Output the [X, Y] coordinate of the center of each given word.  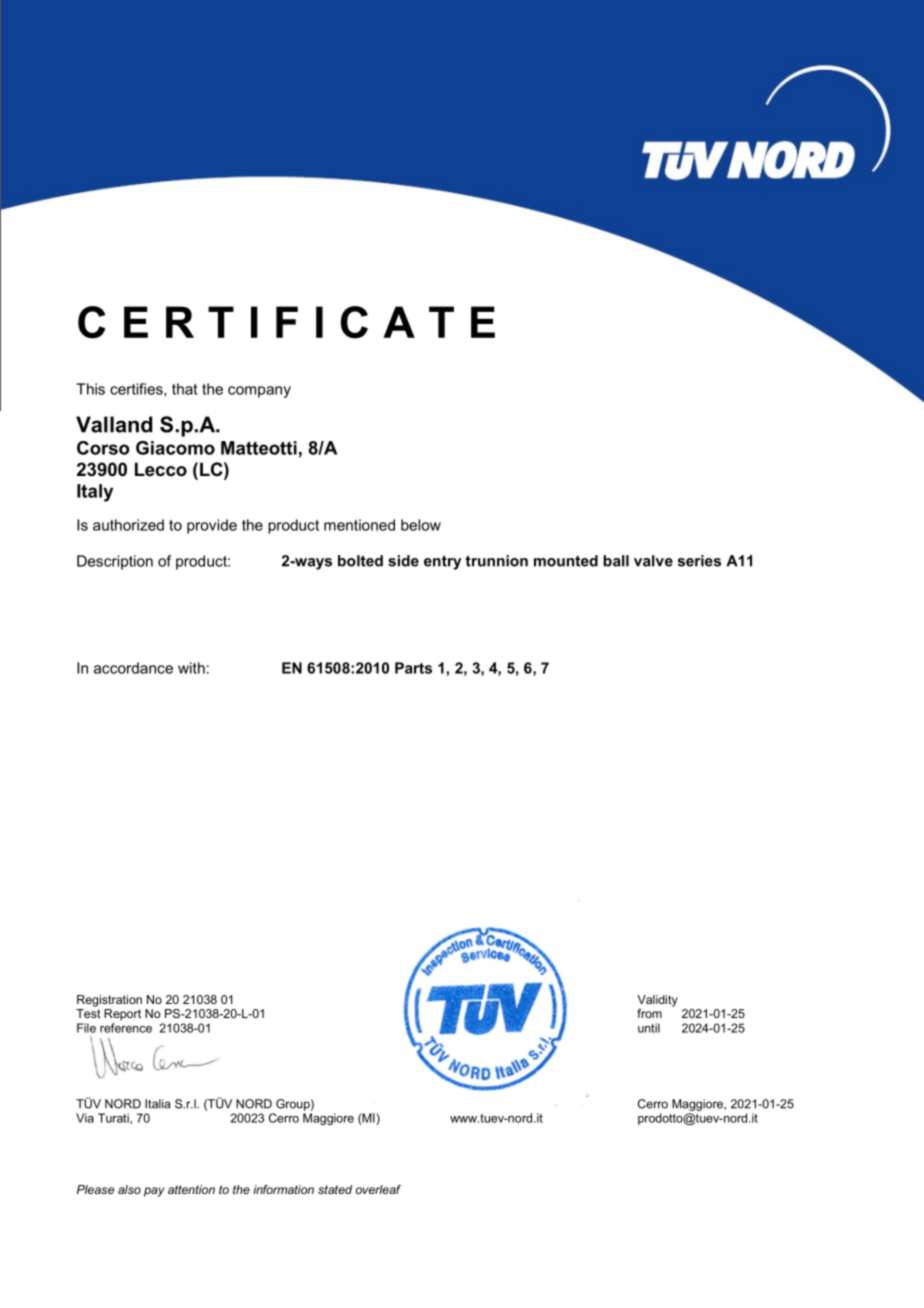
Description [115, 562]
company [259, 392]
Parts [413, 668]
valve [653, 561]
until [649, 1028]
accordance [133, 668]
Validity [657, 1001]
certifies [137, 390]
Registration [109, 1001]
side [403, 561]
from [649, 1013]
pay [154, 1192]
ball [616, 561]
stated [335, 1189]
